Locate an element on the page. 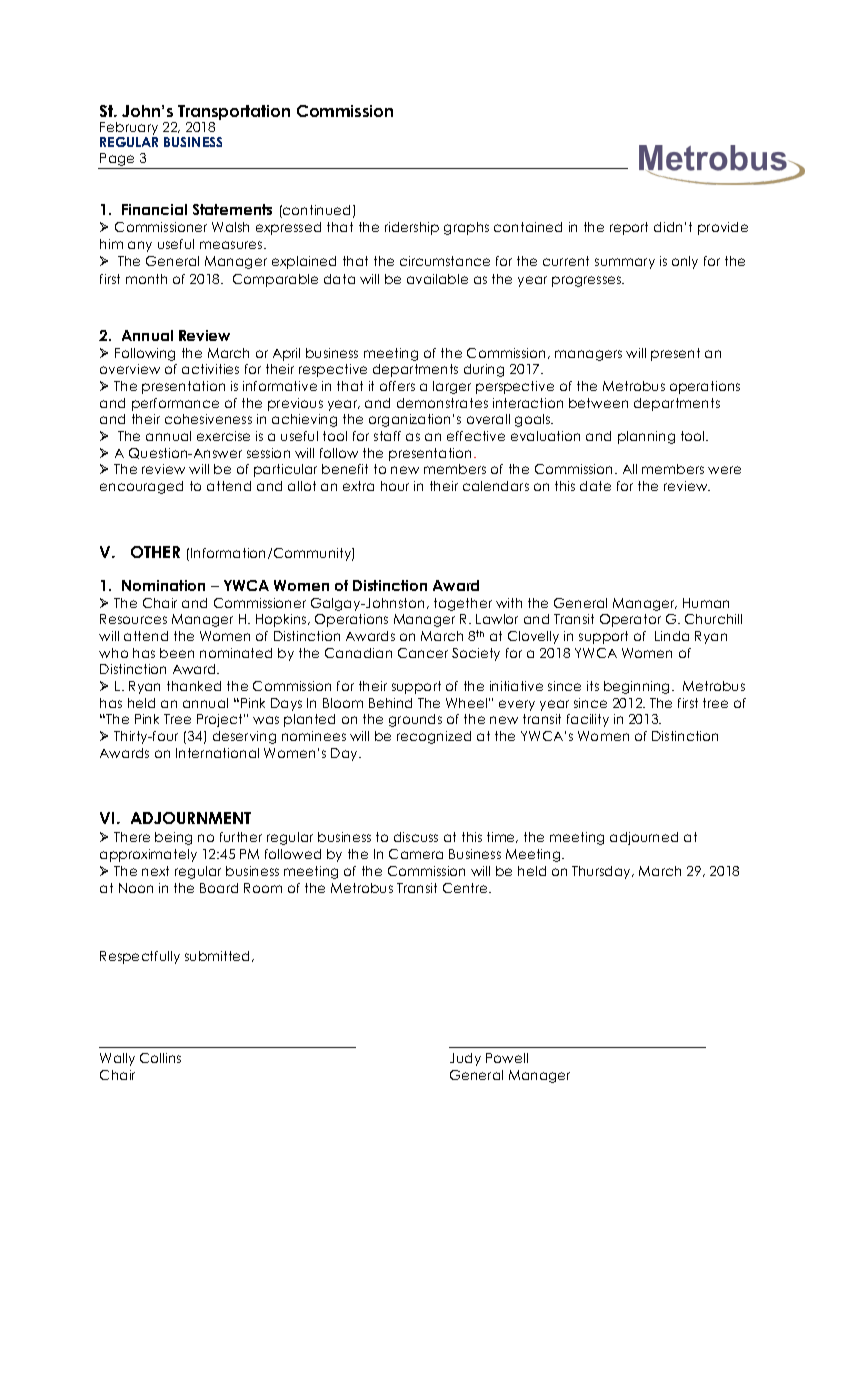 The height and width of the image is (1400, 849). February is located at coordinates (129, 130).
